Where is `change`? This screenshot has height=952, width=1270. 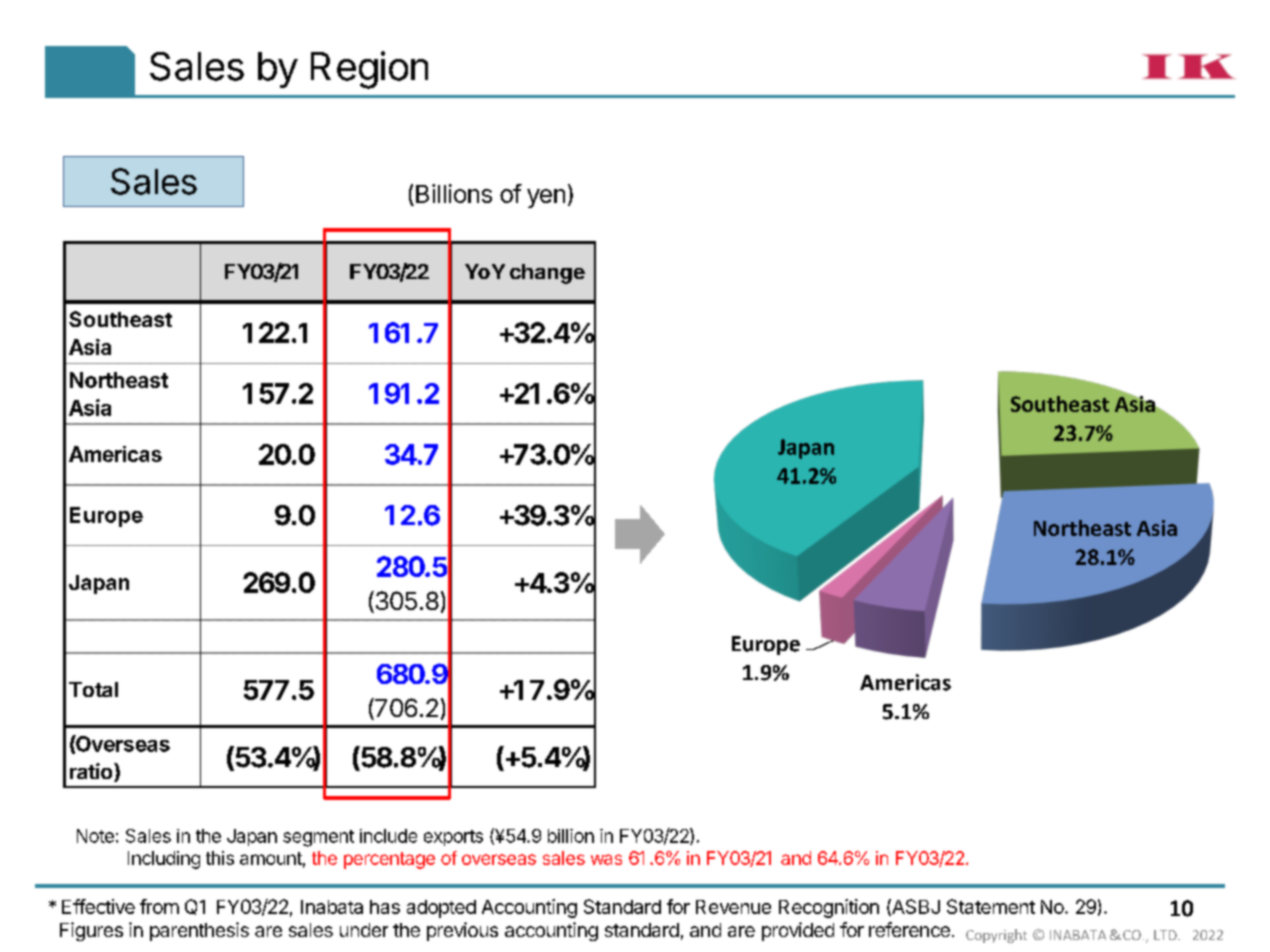 change is located at coordinates (547, 274).
